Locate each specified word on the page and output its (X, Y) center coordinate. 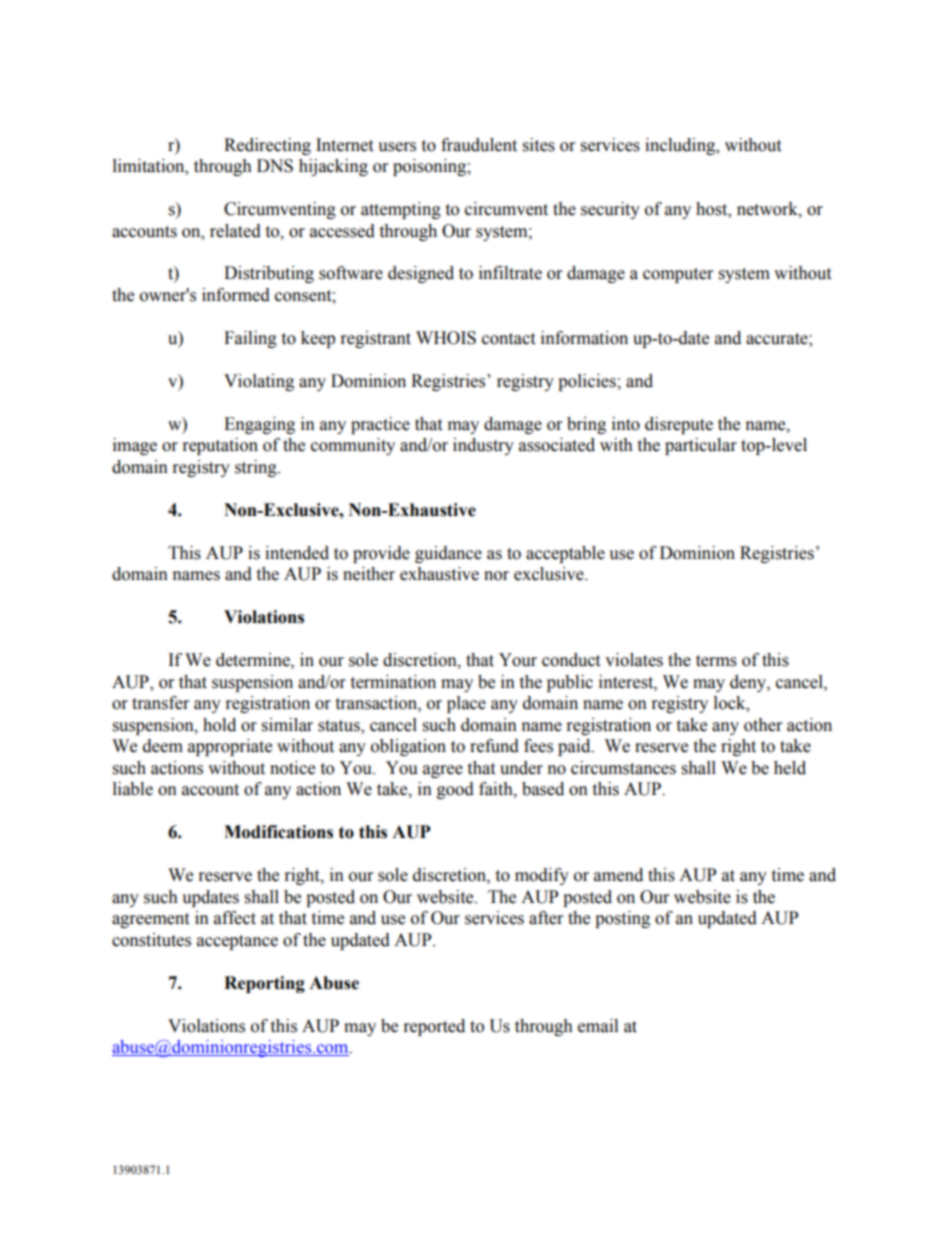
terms (716, 661)
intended (297, 553)
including (681, 146)
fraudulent (479, 145)
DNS (275, 166)
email (598, 1026)
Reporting (264, 984)
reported (434, 1027)
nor (496, 576)
